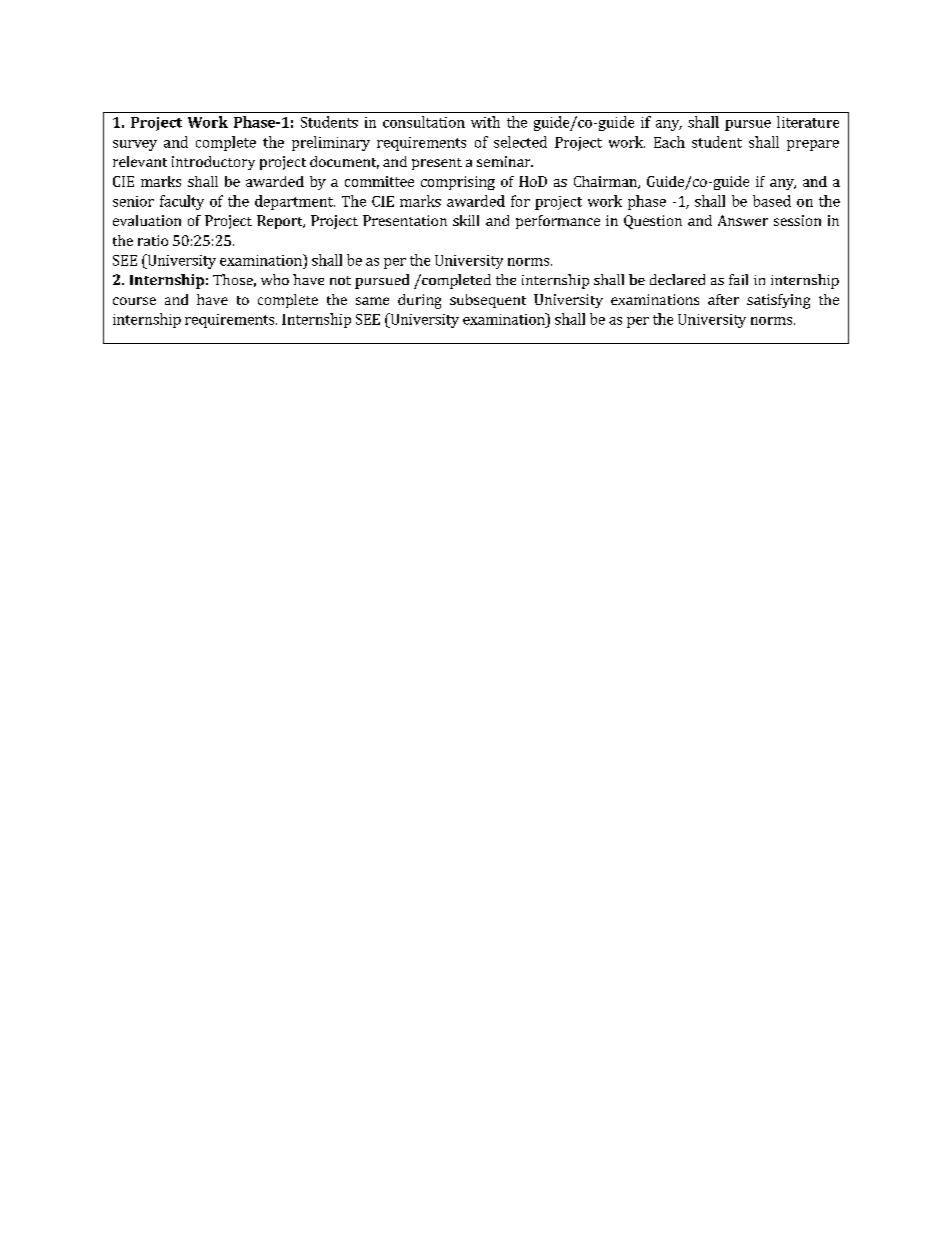 Image resolution: width=952 pixels, height=1233 pixels. I want to click on survey, so click(135, 145).
